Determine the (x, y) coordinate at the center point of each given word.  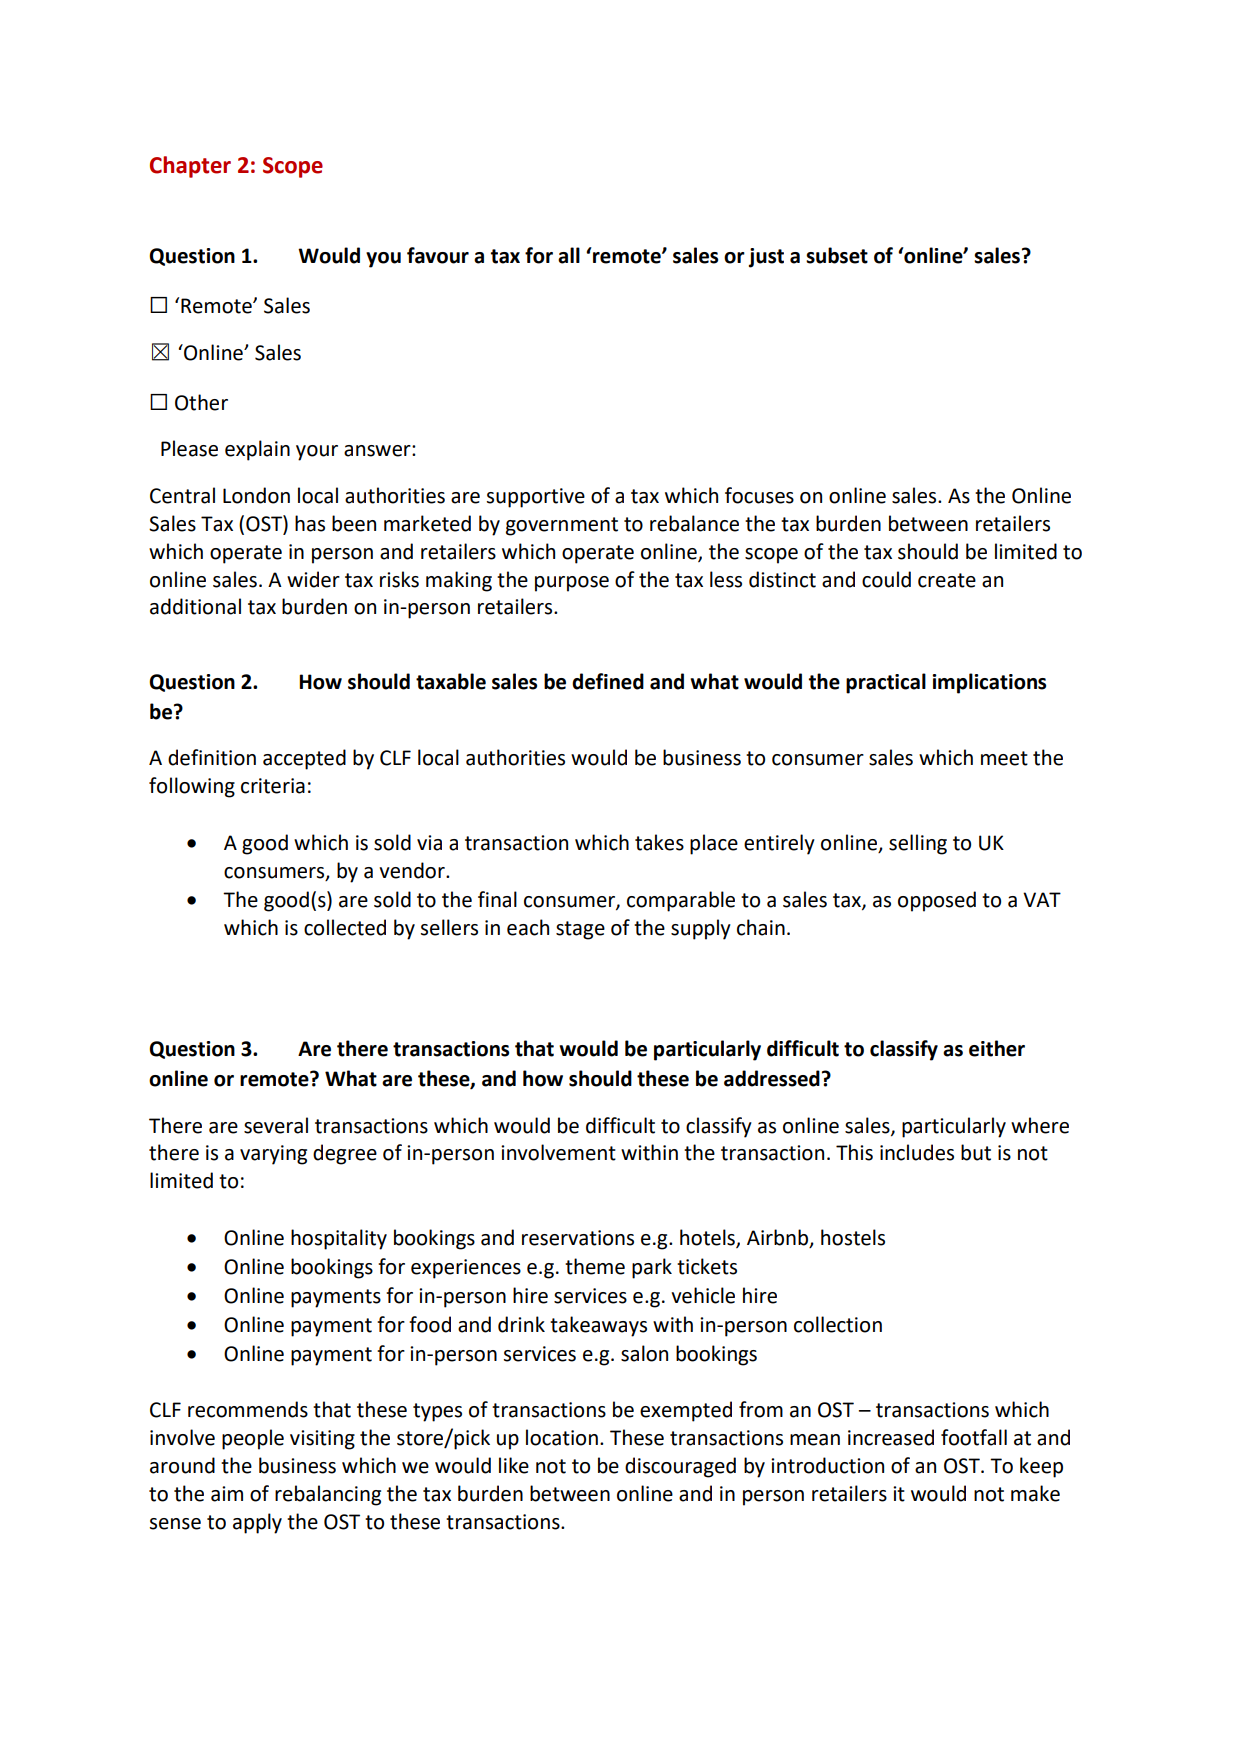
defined (608, 681)
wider (313, 579)
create (947, 580)
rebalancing (328, 1495)
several (276, 1125)
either (997, 1048)
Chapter (190, 167)
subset (837, 255)
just (766, 258)
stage (580, 930)
